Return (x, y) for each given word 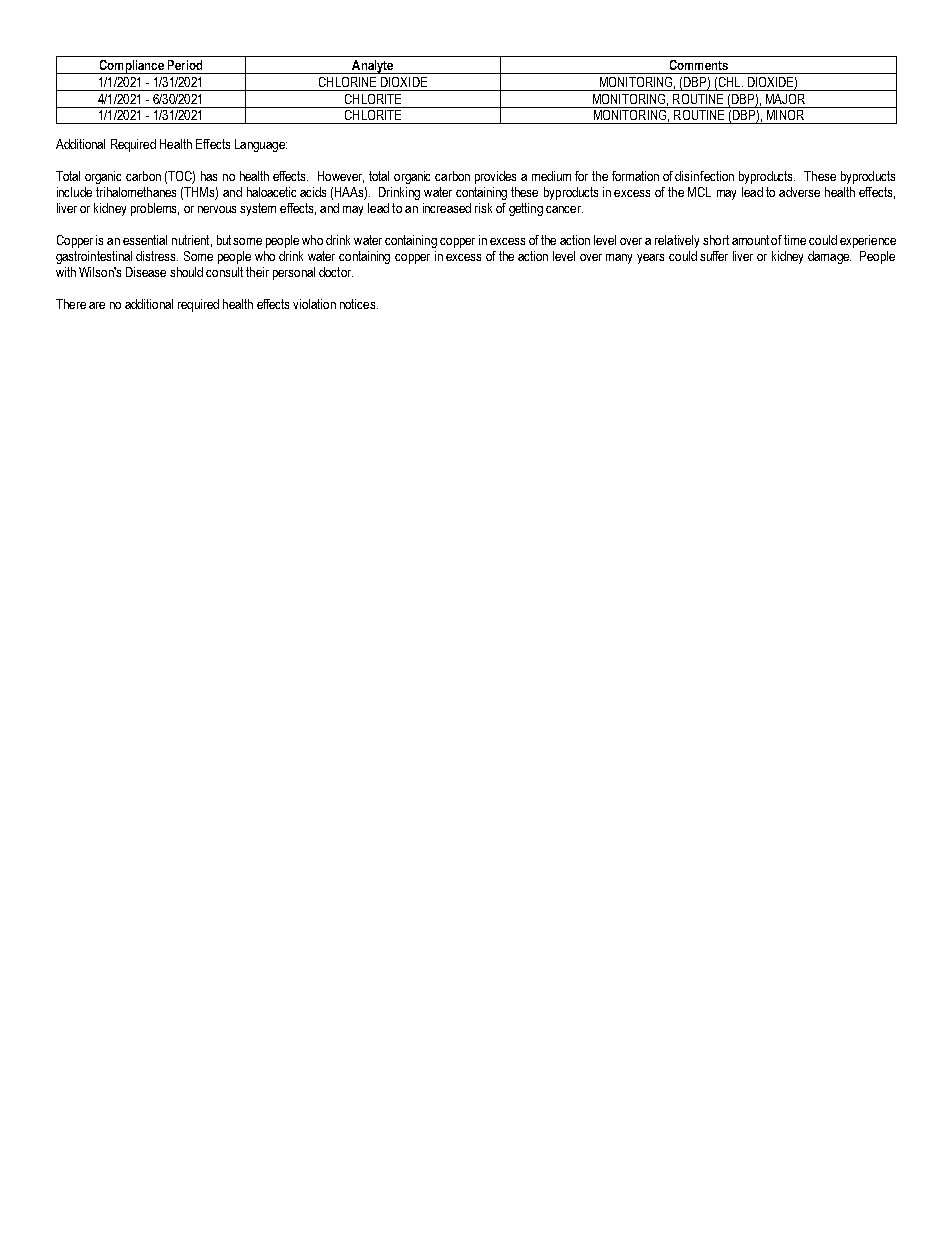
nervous (217, 209)
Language (261, 145)
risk (483, 208)
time (795, 240)
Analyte (373, 67)
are (97, 305)
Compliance (131, 67)
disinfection (704, 176)
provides (495, 177)
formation (635, 176)
